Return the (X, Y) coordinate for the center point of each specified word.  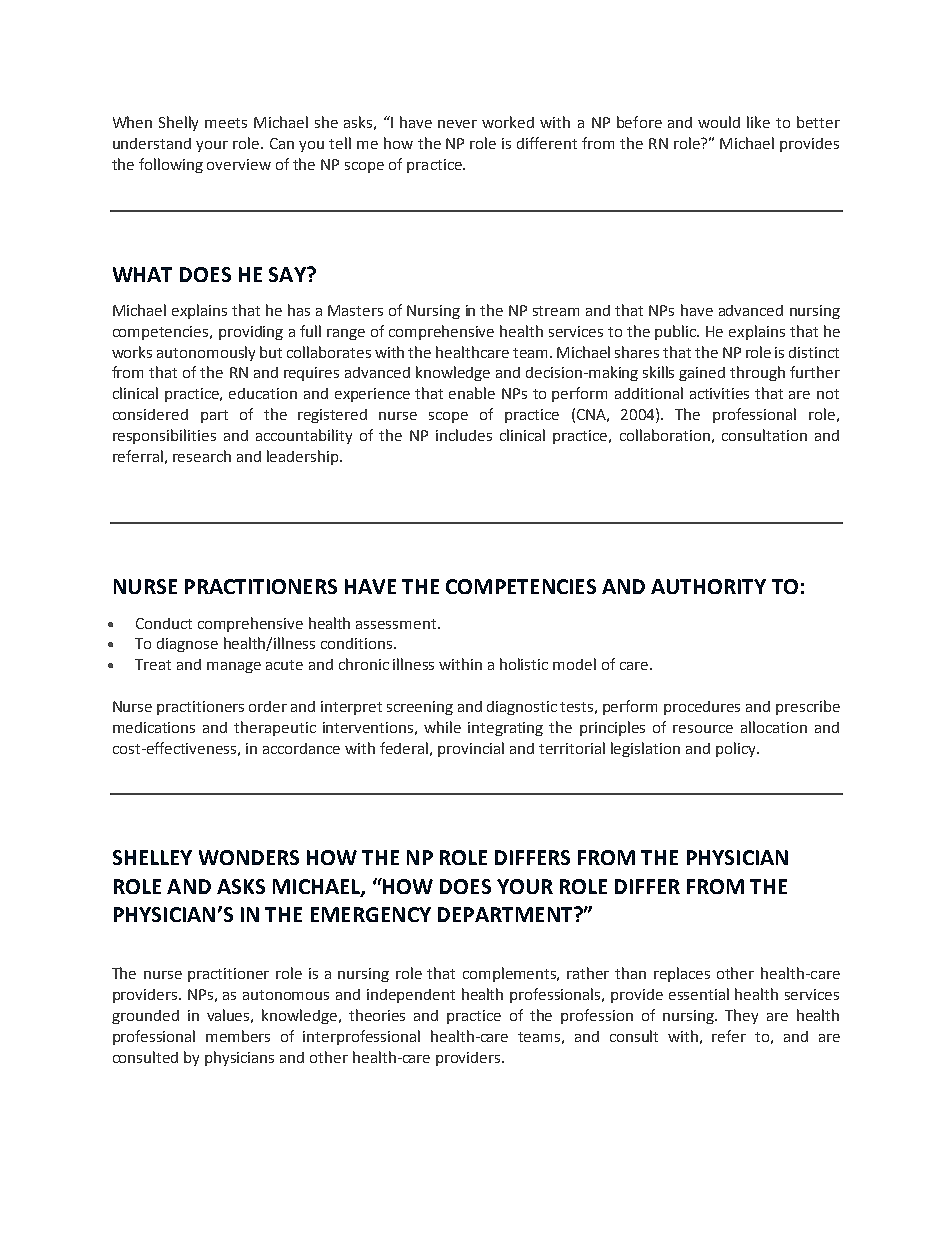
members (238, 1036)
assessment (396, 624)
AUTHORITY (708, 586)
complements (511, 974)
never (457, 124)
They (741, 1016)
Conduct (164, 623)
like (758, 122)
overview (239, 164)
